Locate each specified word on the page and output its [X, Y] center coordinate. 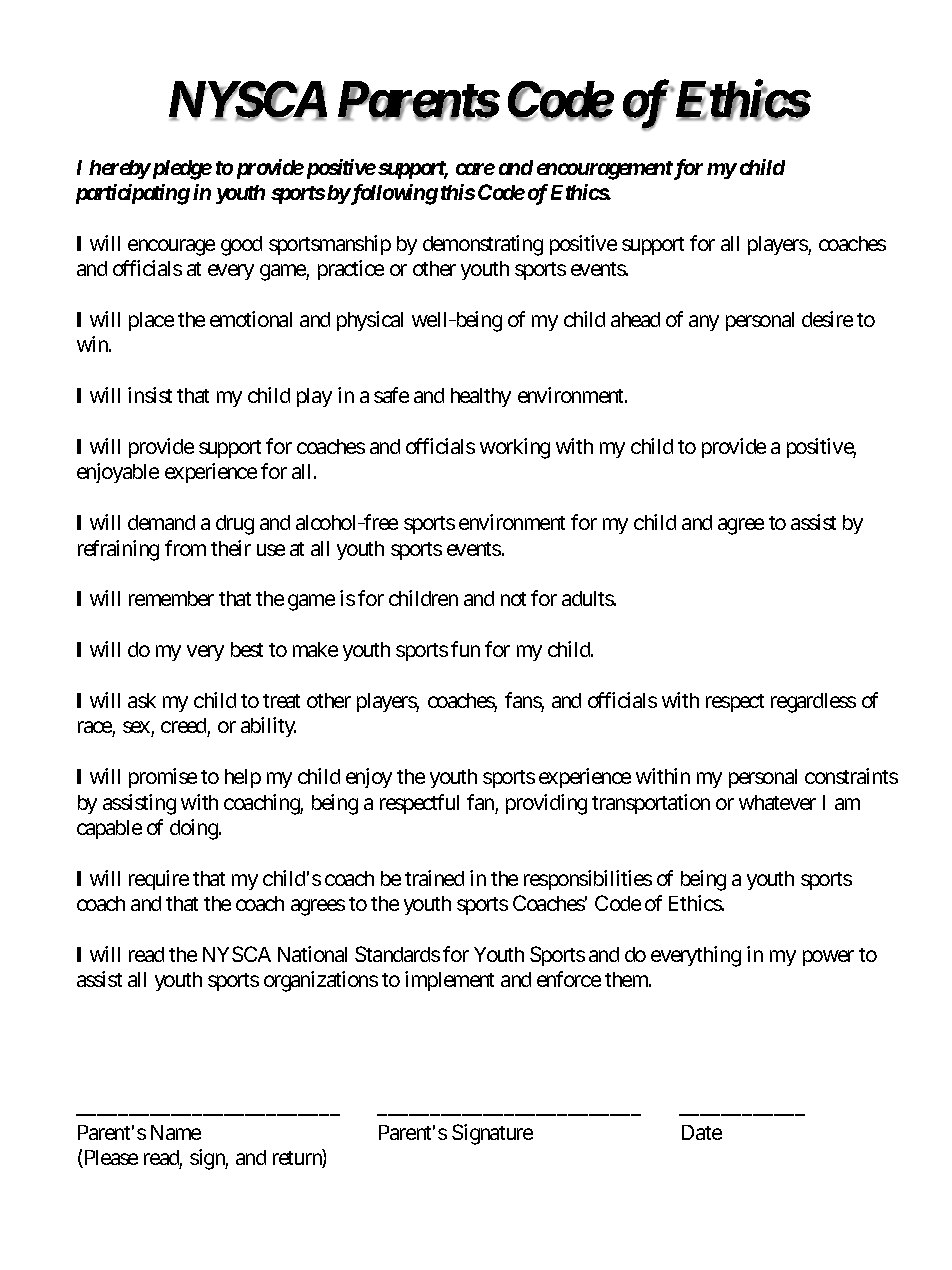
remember [171, 598]
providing [546, 804]
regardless [813, 703]
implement [449, 981]
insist [150, 395]
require [159, 880]
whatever [777, 802]
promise [163, 778]
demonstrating [483, 245]
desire [827, 319]
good [241, 246]
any [704, 323]
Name [176, 1132]
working [515, 448]
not [513, 599]
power [828, 958]
